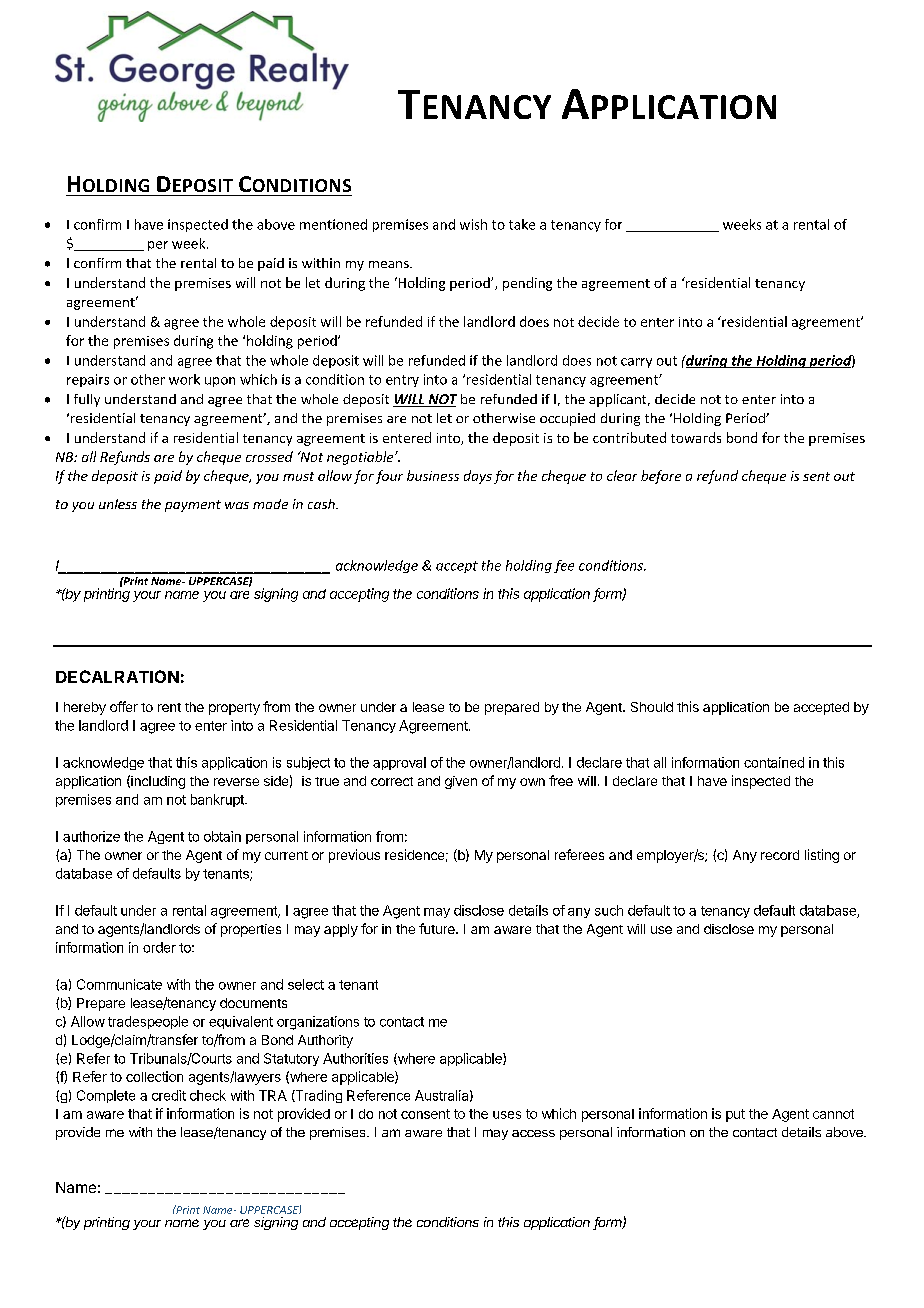 The width and height of the image is (924, 1308). What do you see at coordinates (399, 763) in the image?
I see `approval` at bounding box center [399, 763].
